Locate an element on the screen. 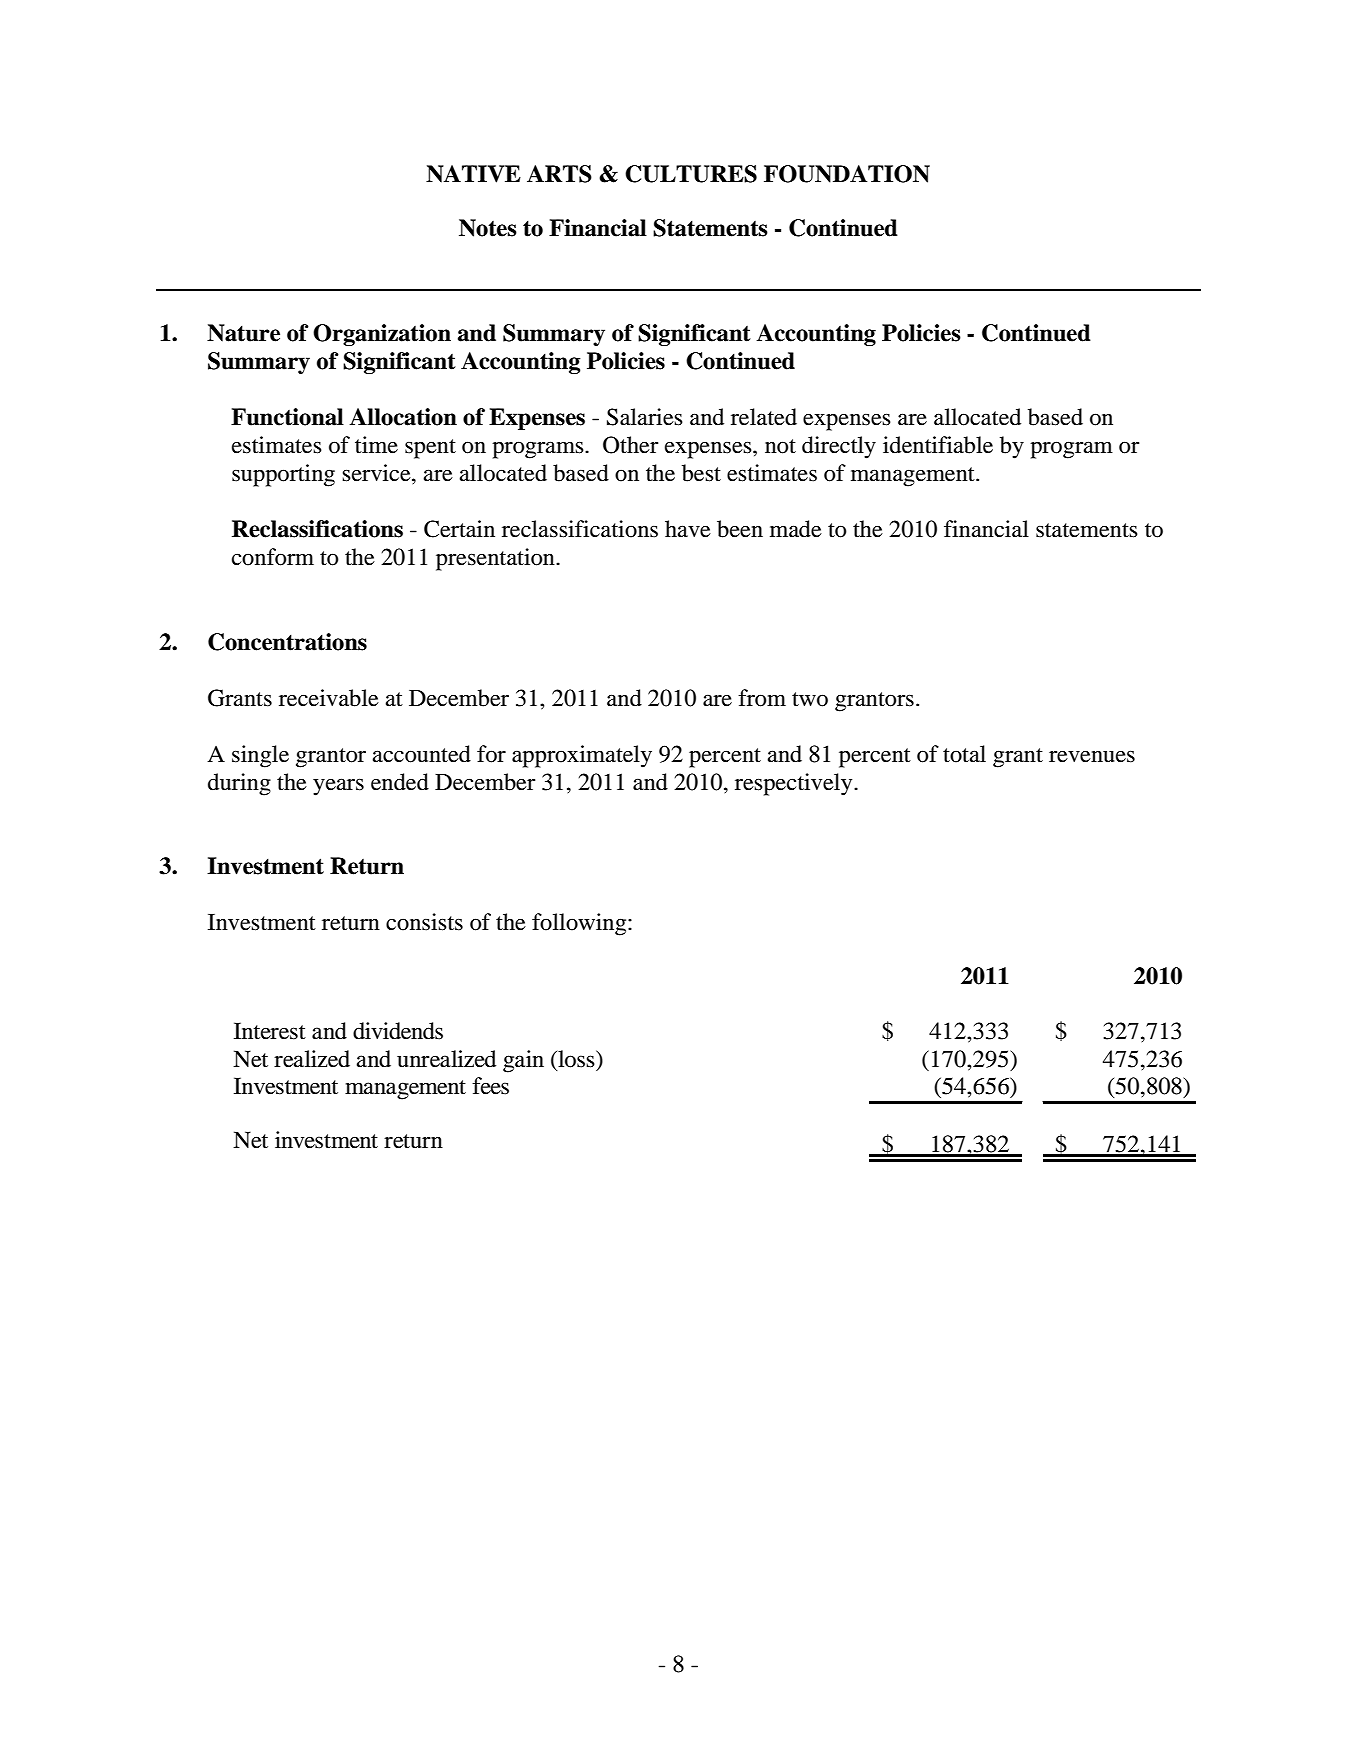 The image size is (1357, 1757). NATIVE is located at coordinates (473, 174).
